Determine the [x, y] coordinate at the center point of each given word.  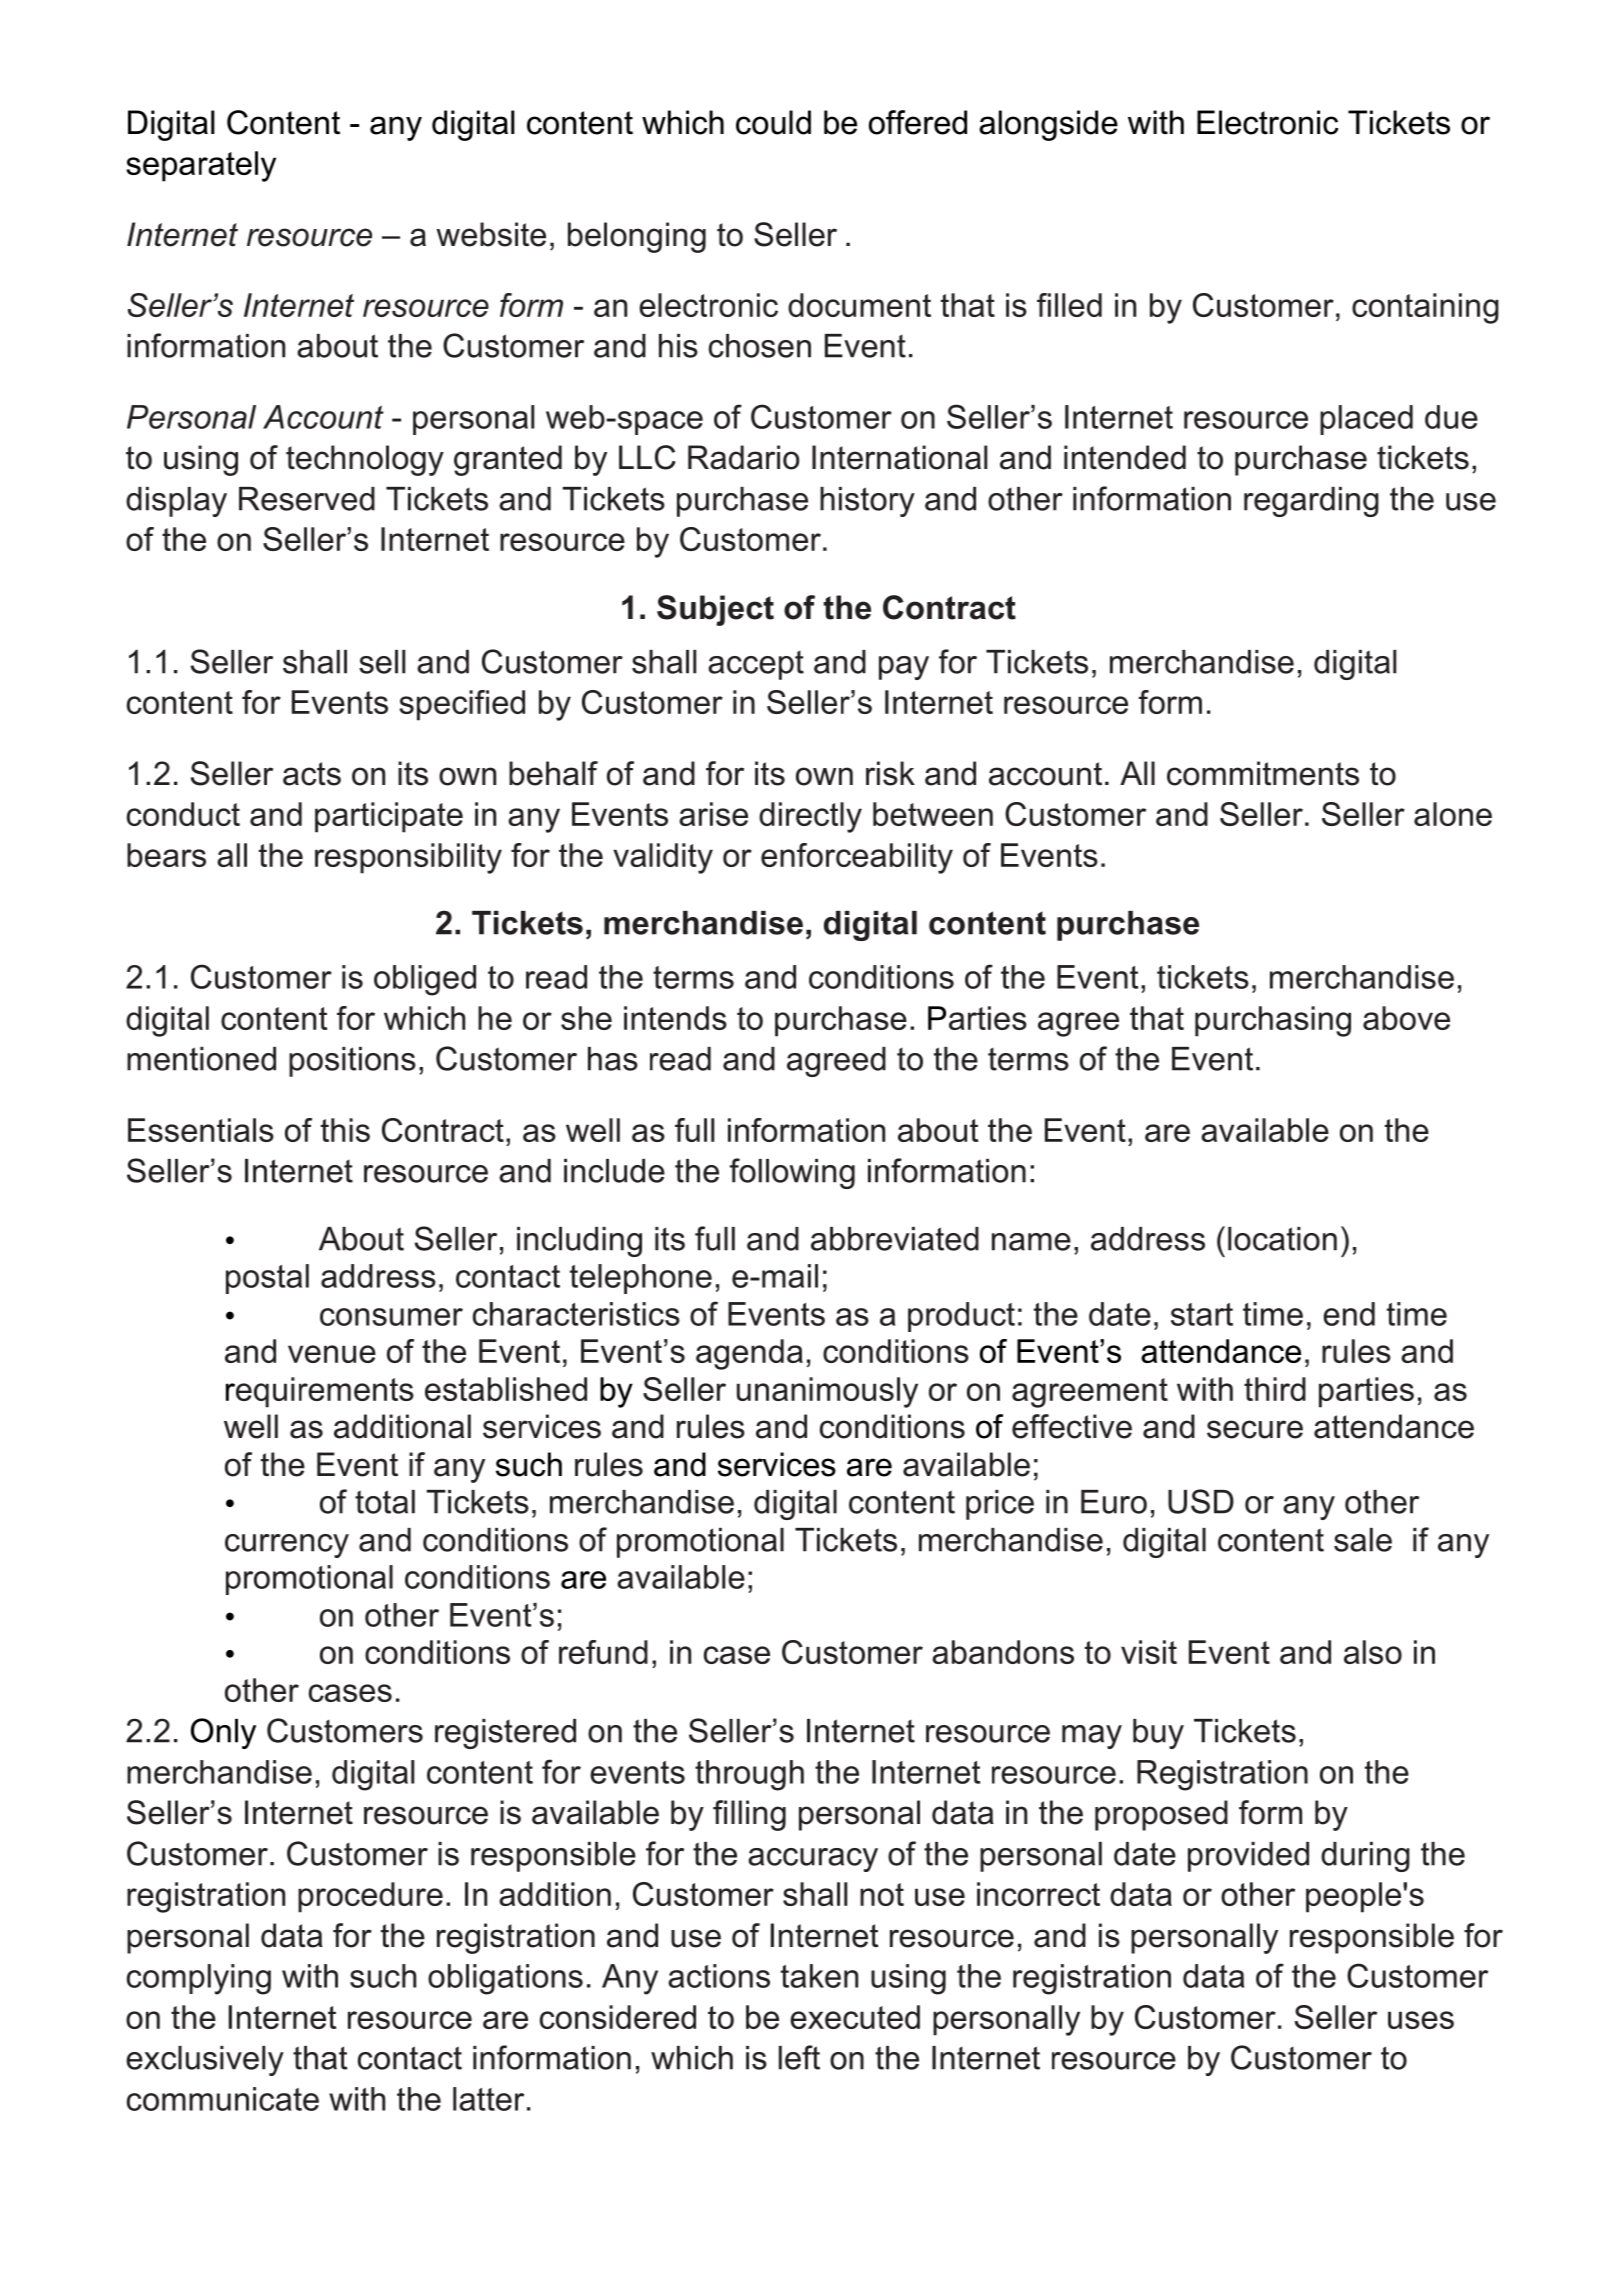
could [773, 122]
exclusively [205, 2061]
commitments [1263, 773]
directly [810, 817]
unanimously [827, 1392]
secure [1255, 1429]
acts [312, 774]
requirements [320, 1392]
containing [1425, 308]
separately [201, 166]
